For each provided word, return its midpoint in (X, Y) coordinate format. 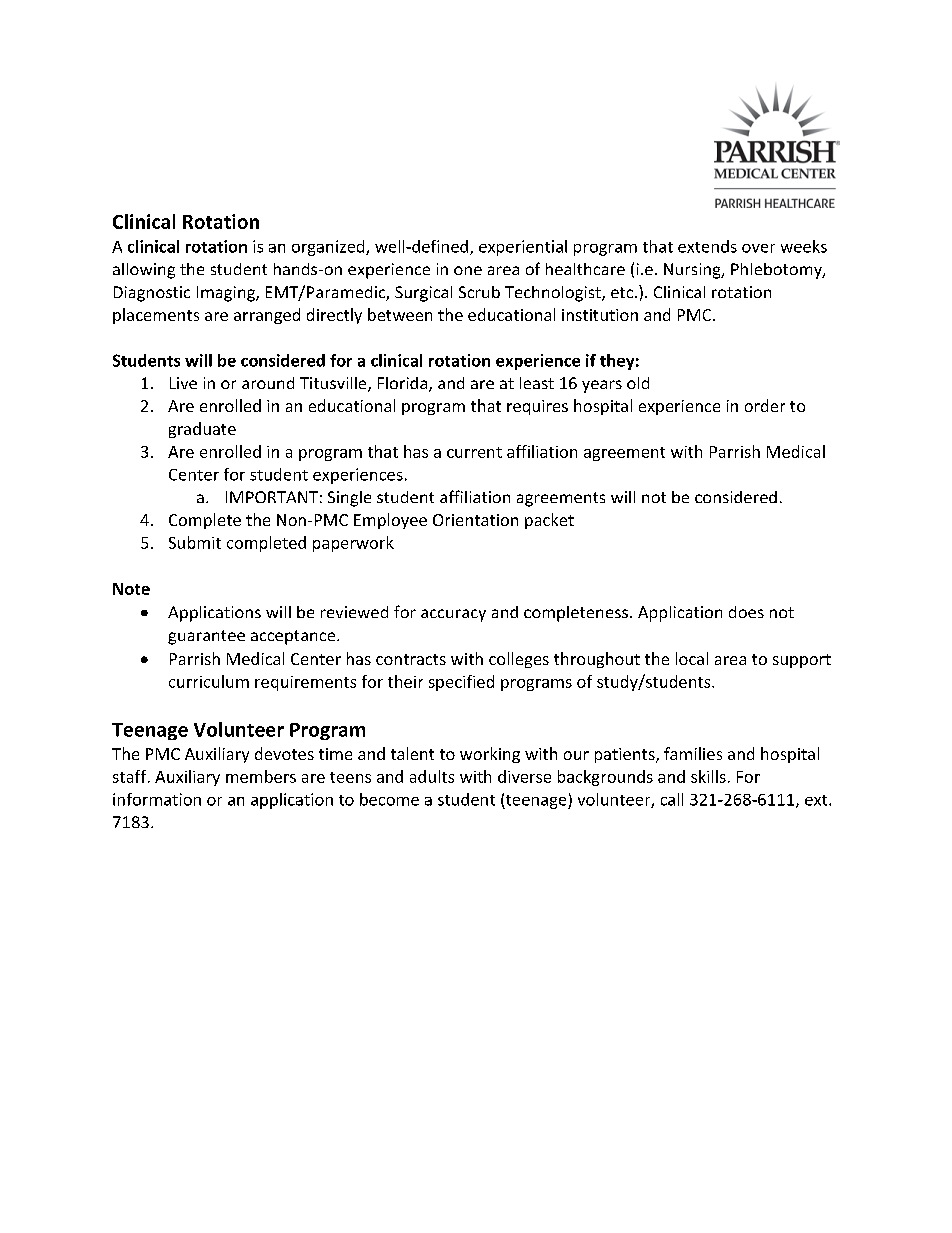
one (468, 270)
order (765, 405)
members (261, 776)
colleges (519, 660)
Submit (195, 542)
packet (549, 521)
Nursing (693, 271)
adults (432, 776)
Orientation (475, 520)
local (692, 658)
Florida (402, 383)
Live (183, 383)
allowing (144, 271)
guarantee (206, 637)
